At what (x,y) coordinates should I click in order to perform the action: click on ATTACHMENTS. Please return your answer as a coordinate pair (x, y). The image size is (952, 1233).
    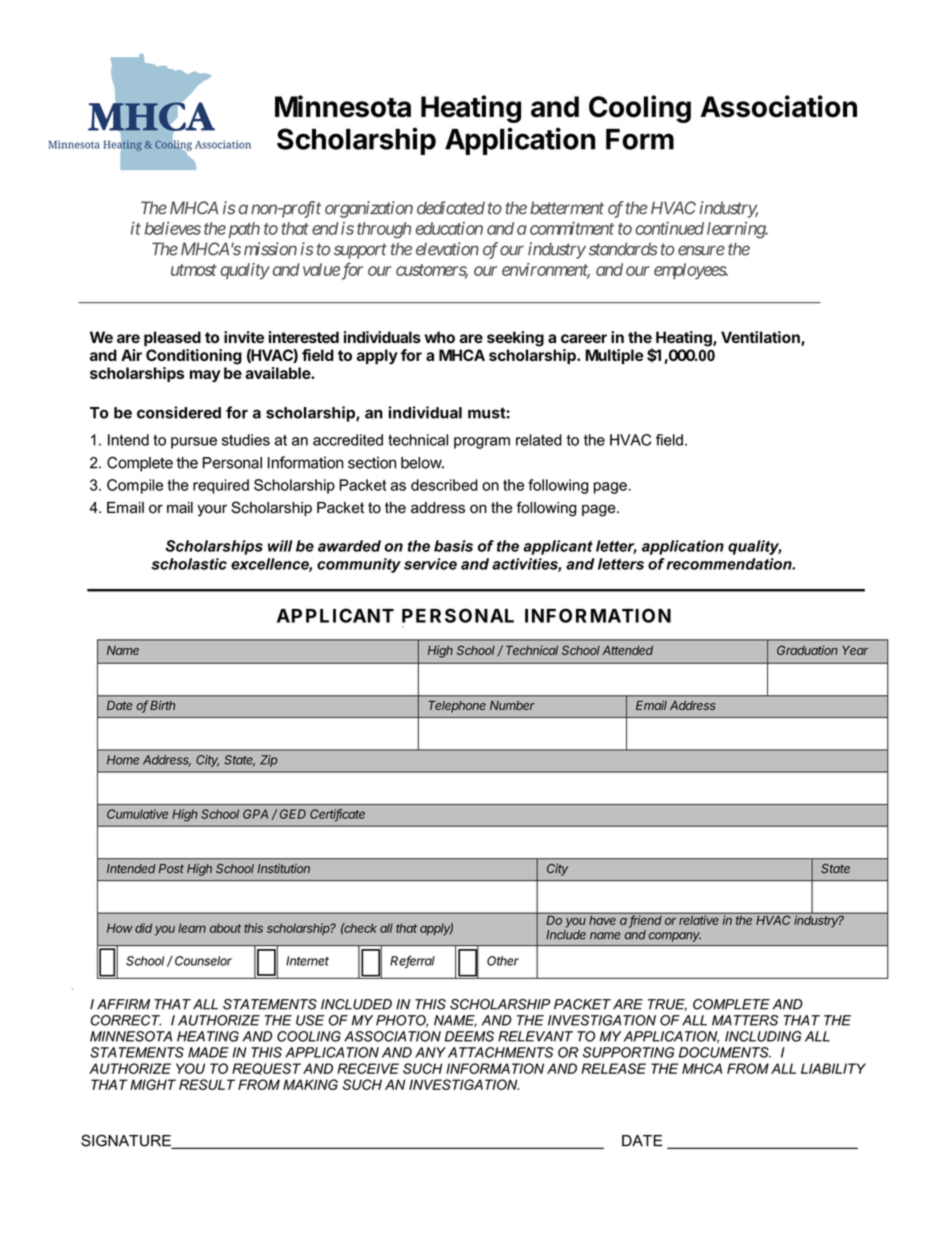
    Looking at the image, I should click on (500, 1052).
